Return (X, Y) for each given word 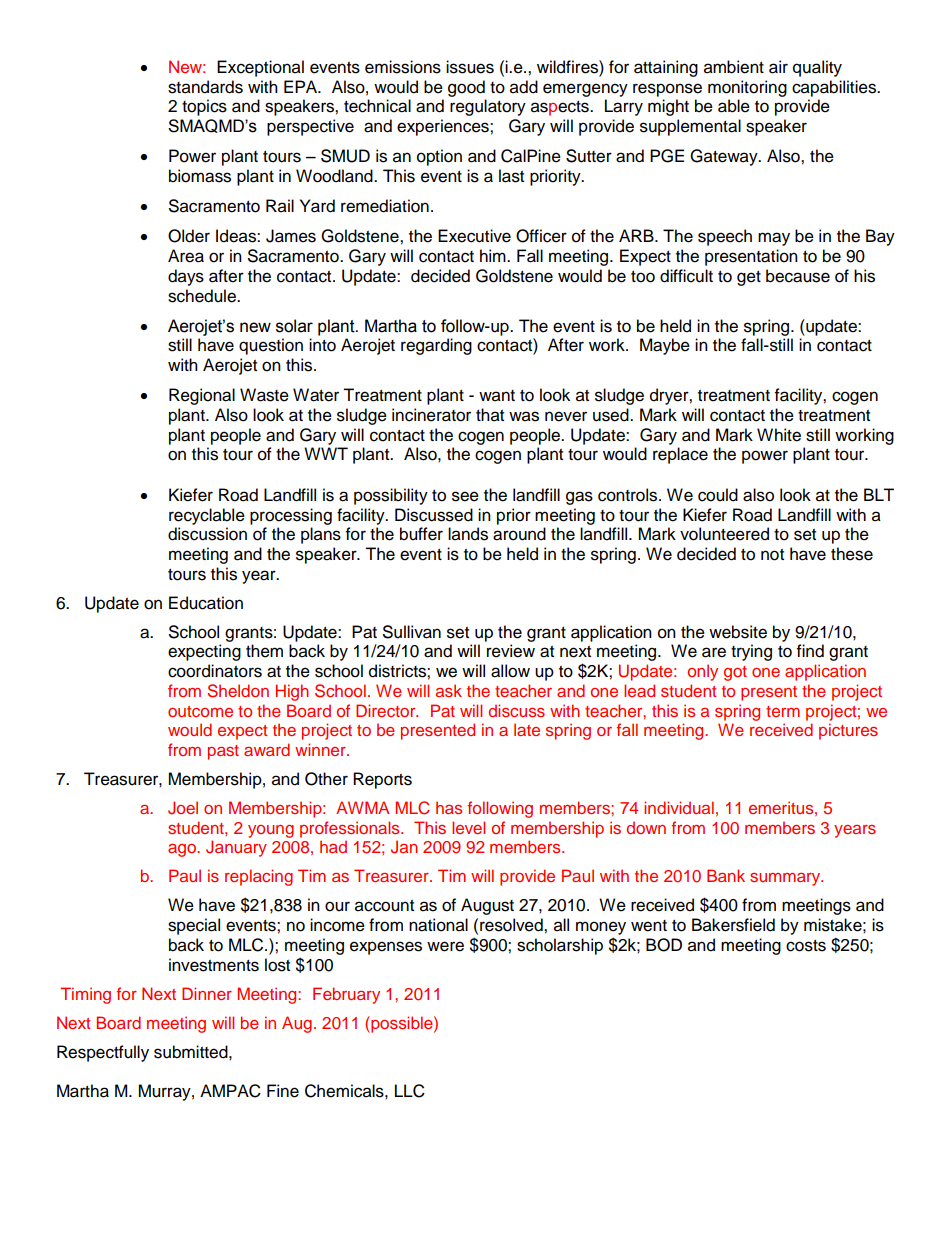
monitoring (747, 88)
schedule (203, 296)
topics (204, 107)
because (798, 276)
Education (206, 603)
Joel (183, 808)
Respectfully (103, 1053)
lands (468, 534)
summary (786, 879)
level (468, 827)
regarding (436, 346)
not (772, 555)
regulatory (488, 107)
